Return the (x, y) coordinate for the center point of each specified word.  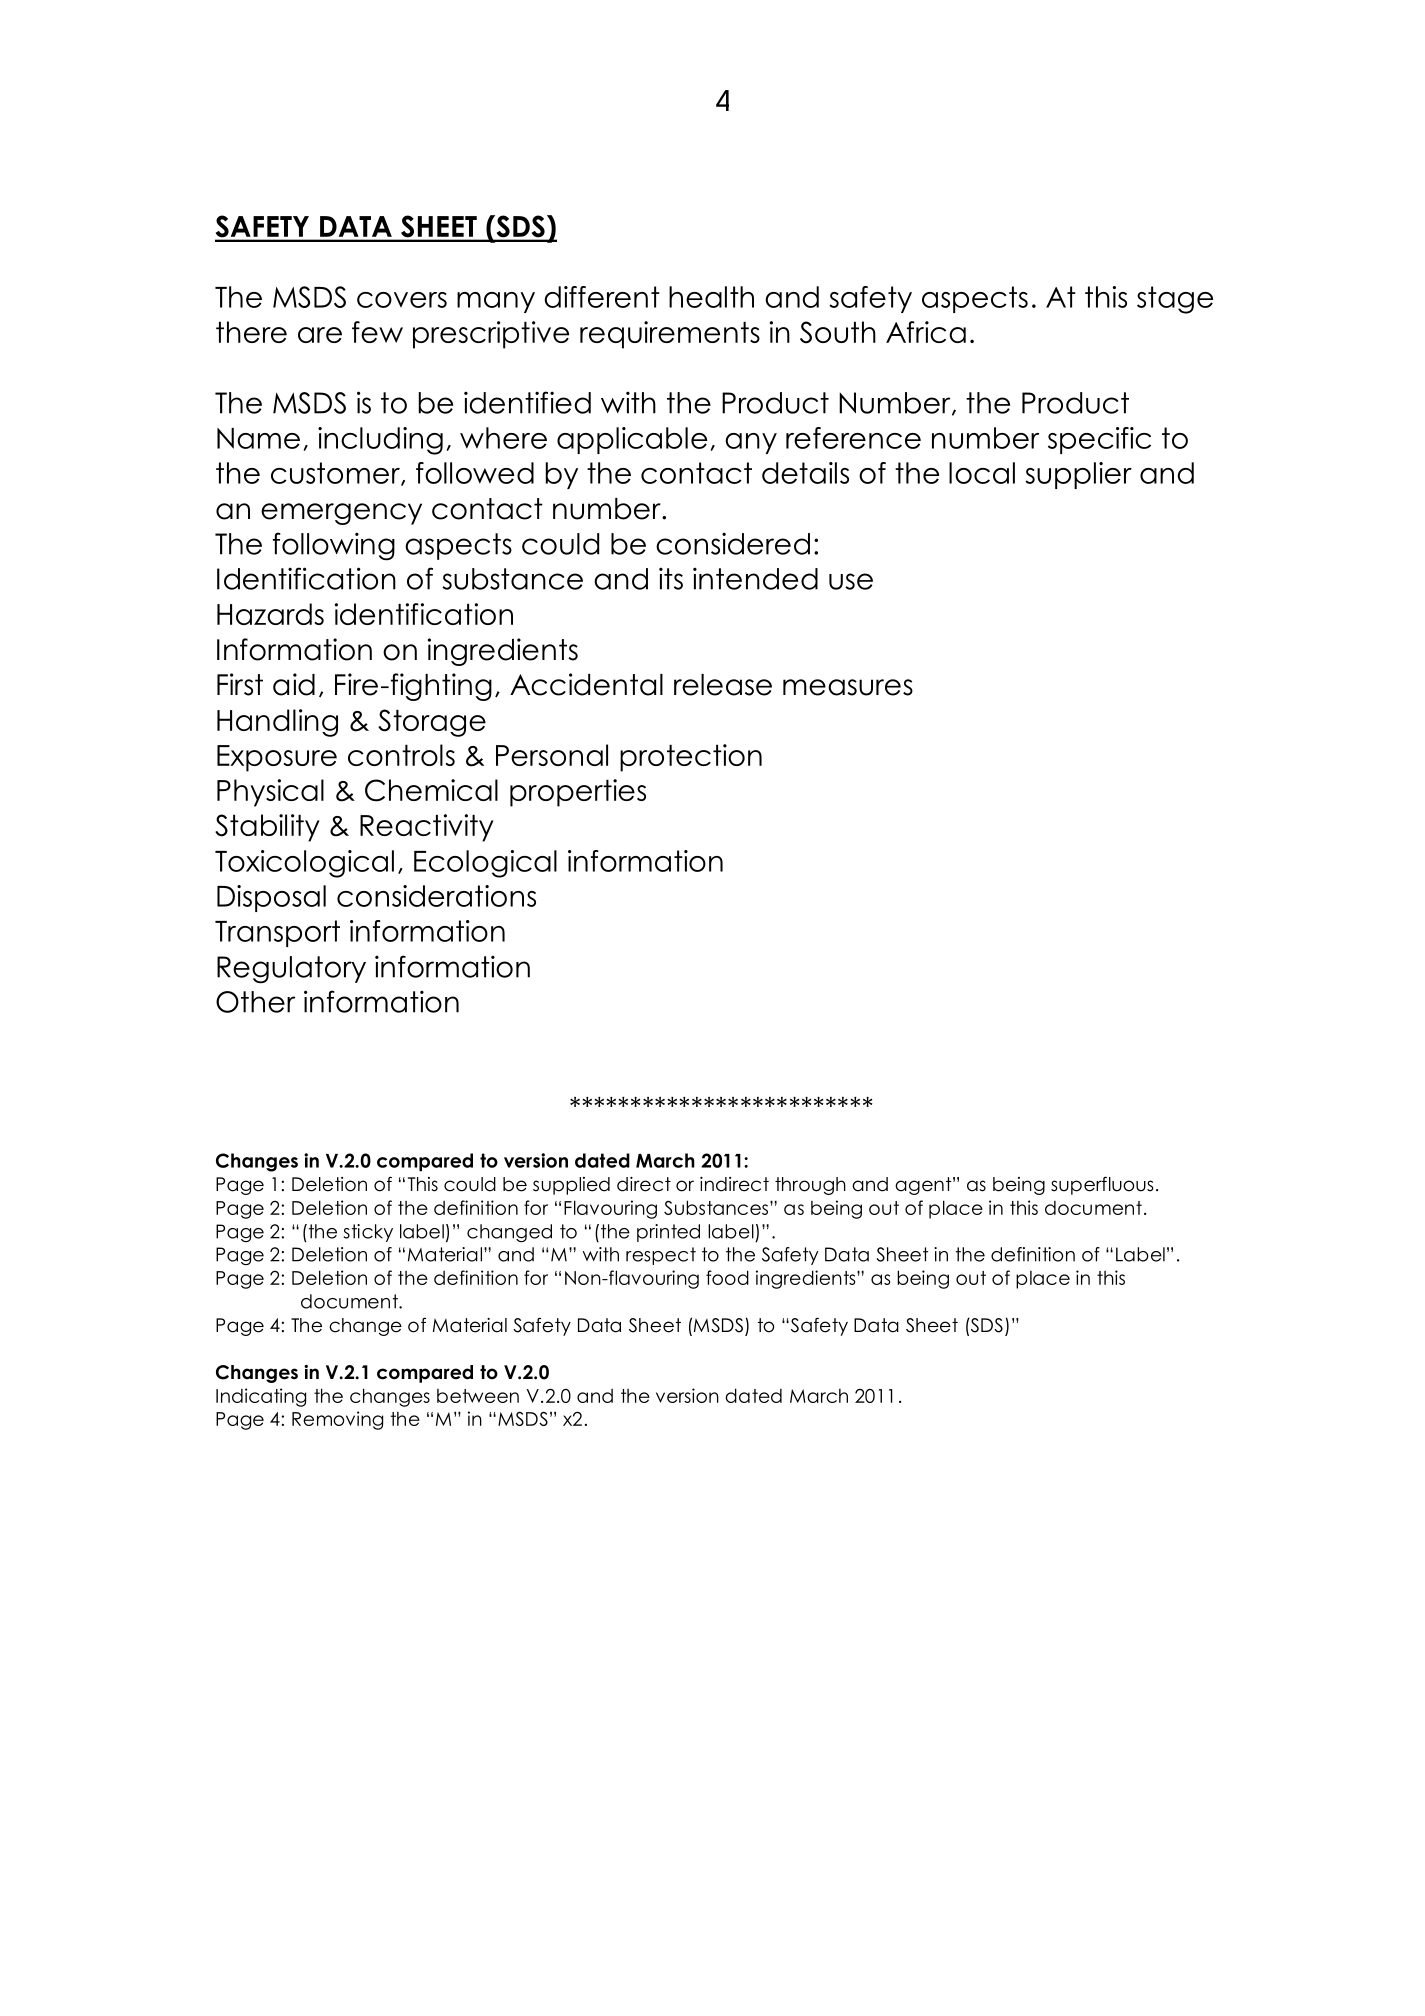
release (723, 685)
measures (848, 687)
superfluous (1102, 1185)
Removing (337, 1420)
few (377, 332)
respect (661, 1256)
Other (255, 1002)
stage (1175, 300)
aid (294, 684)
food (727, 1277)
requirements (670, 335)
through (810, 1186)
